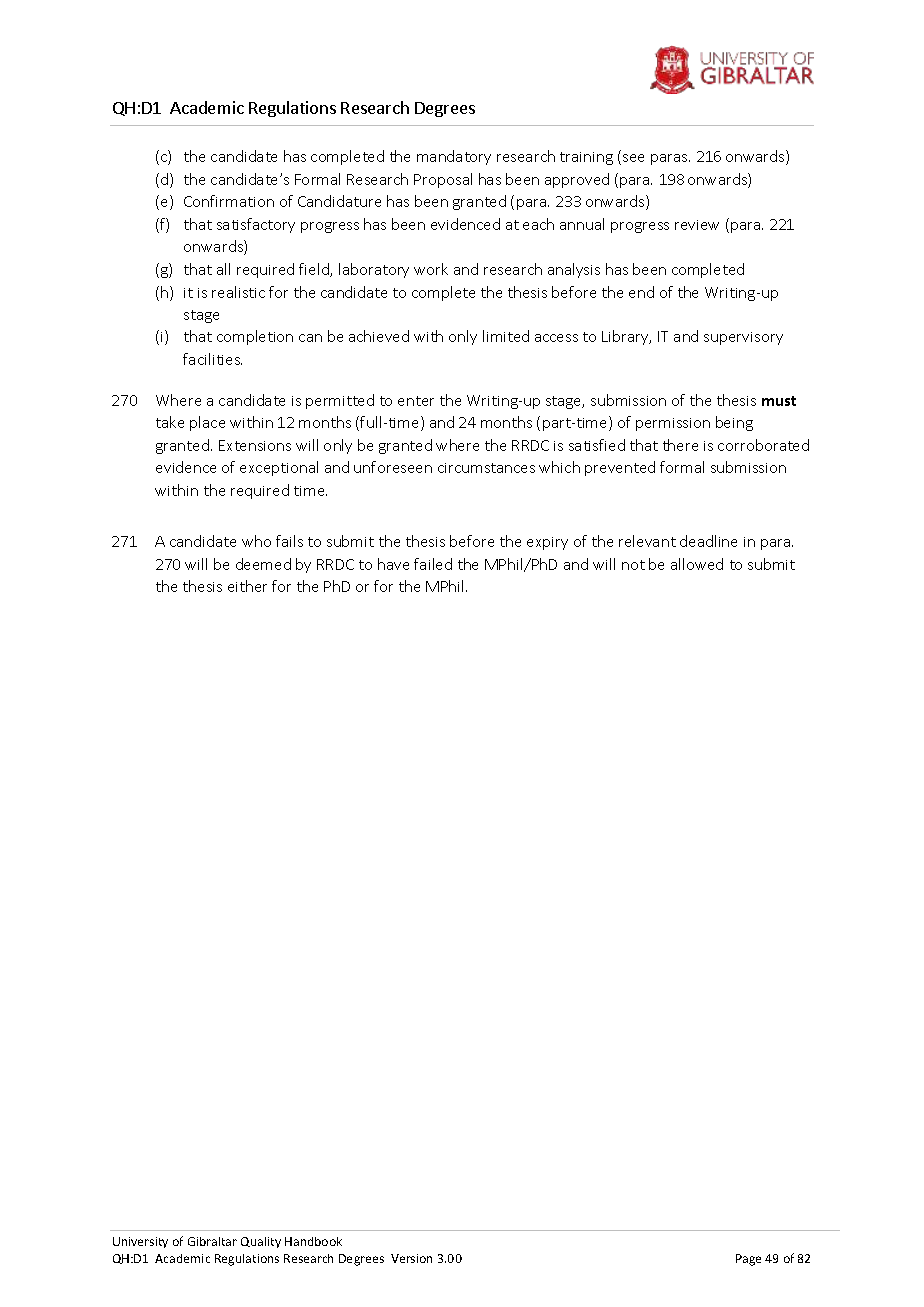 The width and height of the screenshot is (924, 1307). Describe the element at coordinates (247, 586) in the screenshot. I see `either` at that location.
